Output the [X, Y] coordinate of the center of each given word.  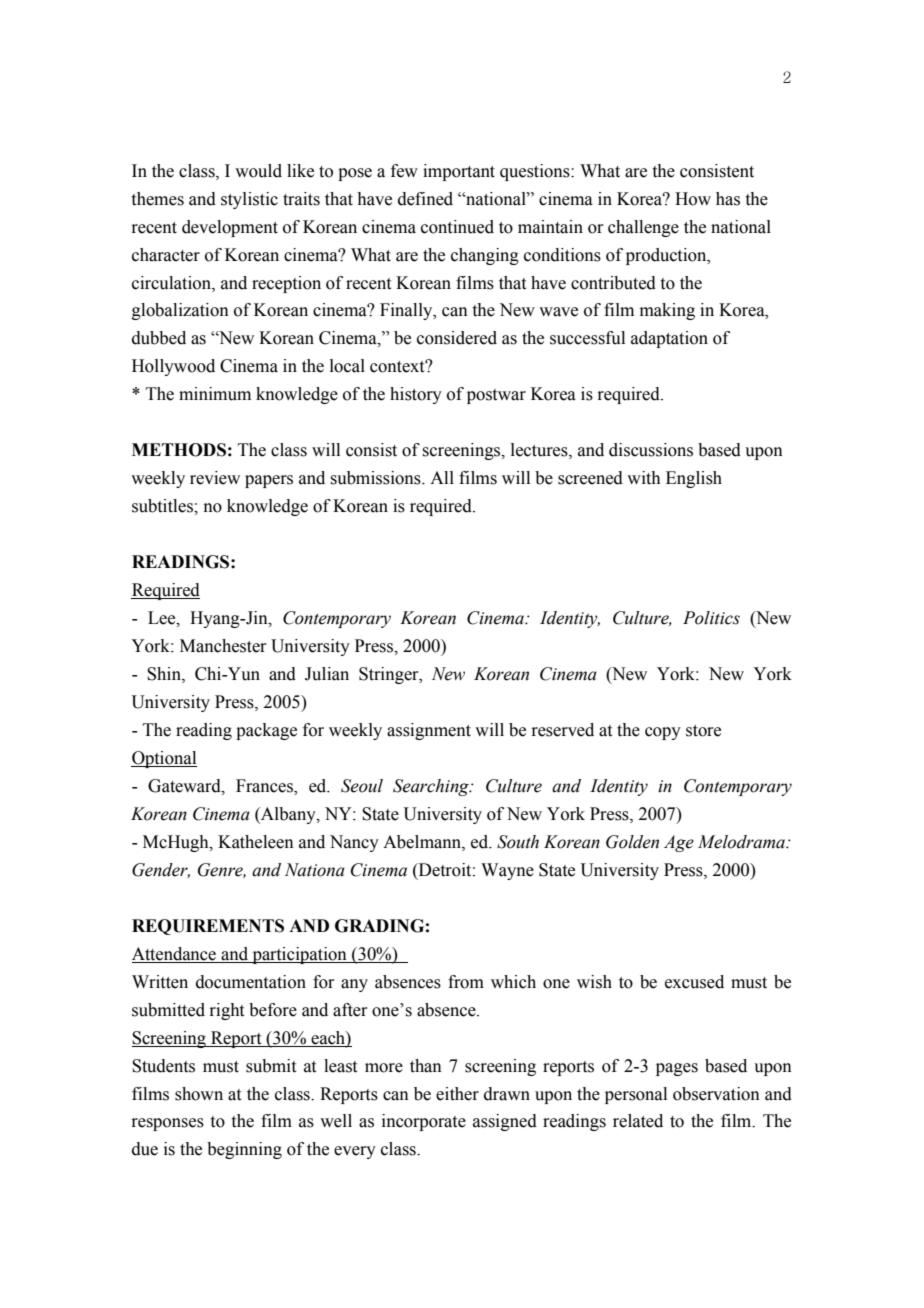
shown [199, 1094]
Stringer [390, 675]
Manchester [223, 646]
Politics [711, 618]
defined [425, 199]
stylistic [249, 200]
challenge [643, 228]
